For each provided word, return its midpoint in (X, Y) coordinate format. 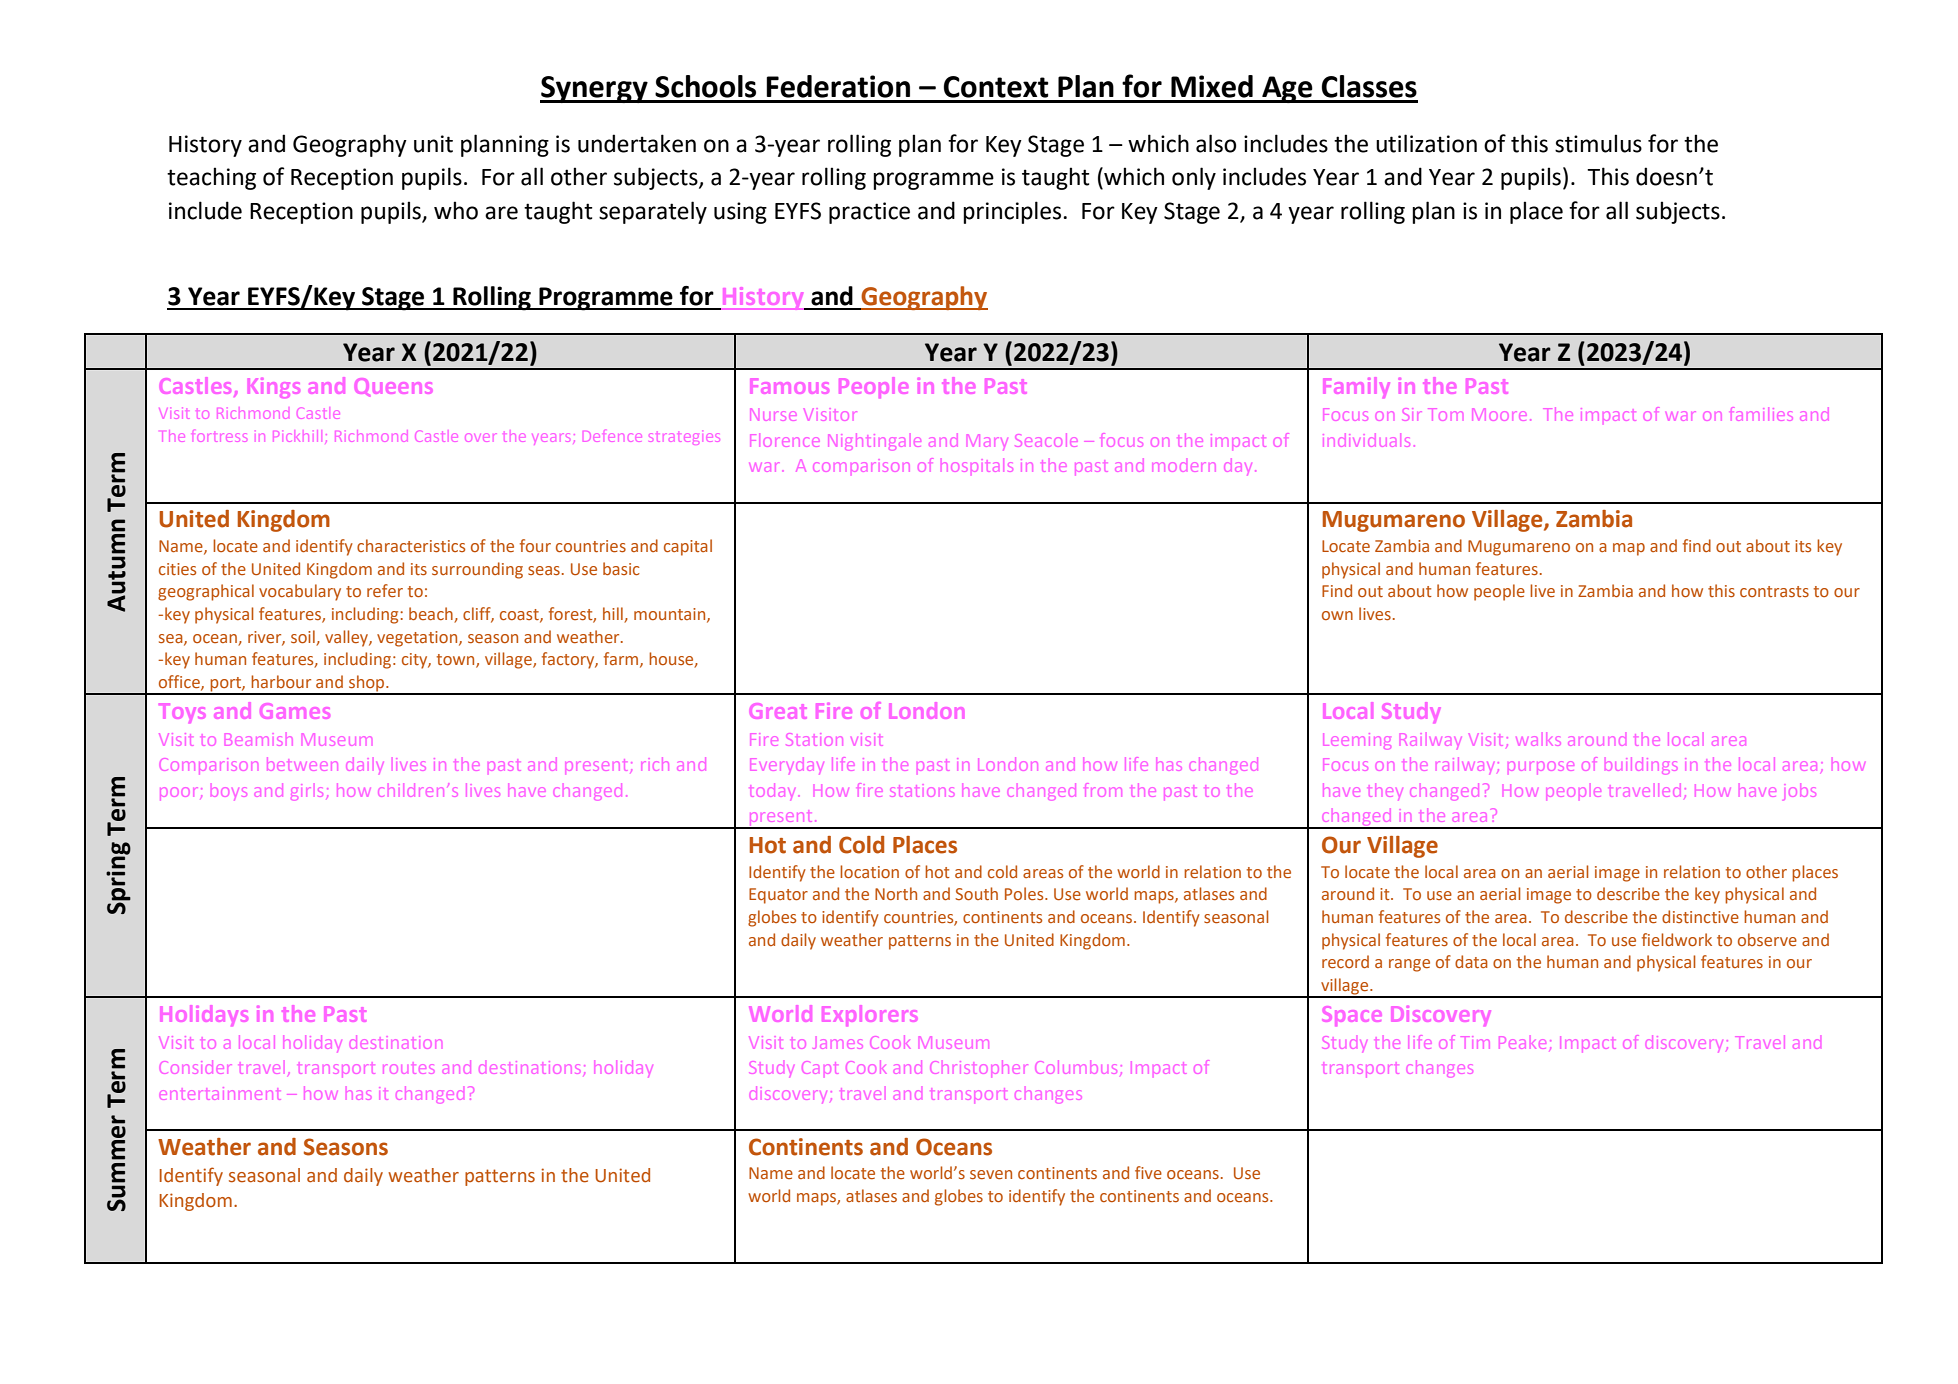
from (1103, 790)
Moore (1499, 414)
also (1216, 143)
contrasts (1774, 591)
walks (1538, 741)
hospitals (977, 467)
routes (408, 1069)
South (976, 893)
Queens (393, 387)
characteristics (411, 545)
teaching (211, 178)
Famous (789, 386)
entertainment (220, 1093)
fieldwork (1677, 939)
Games (295, 711)
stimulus (1598, 143)
